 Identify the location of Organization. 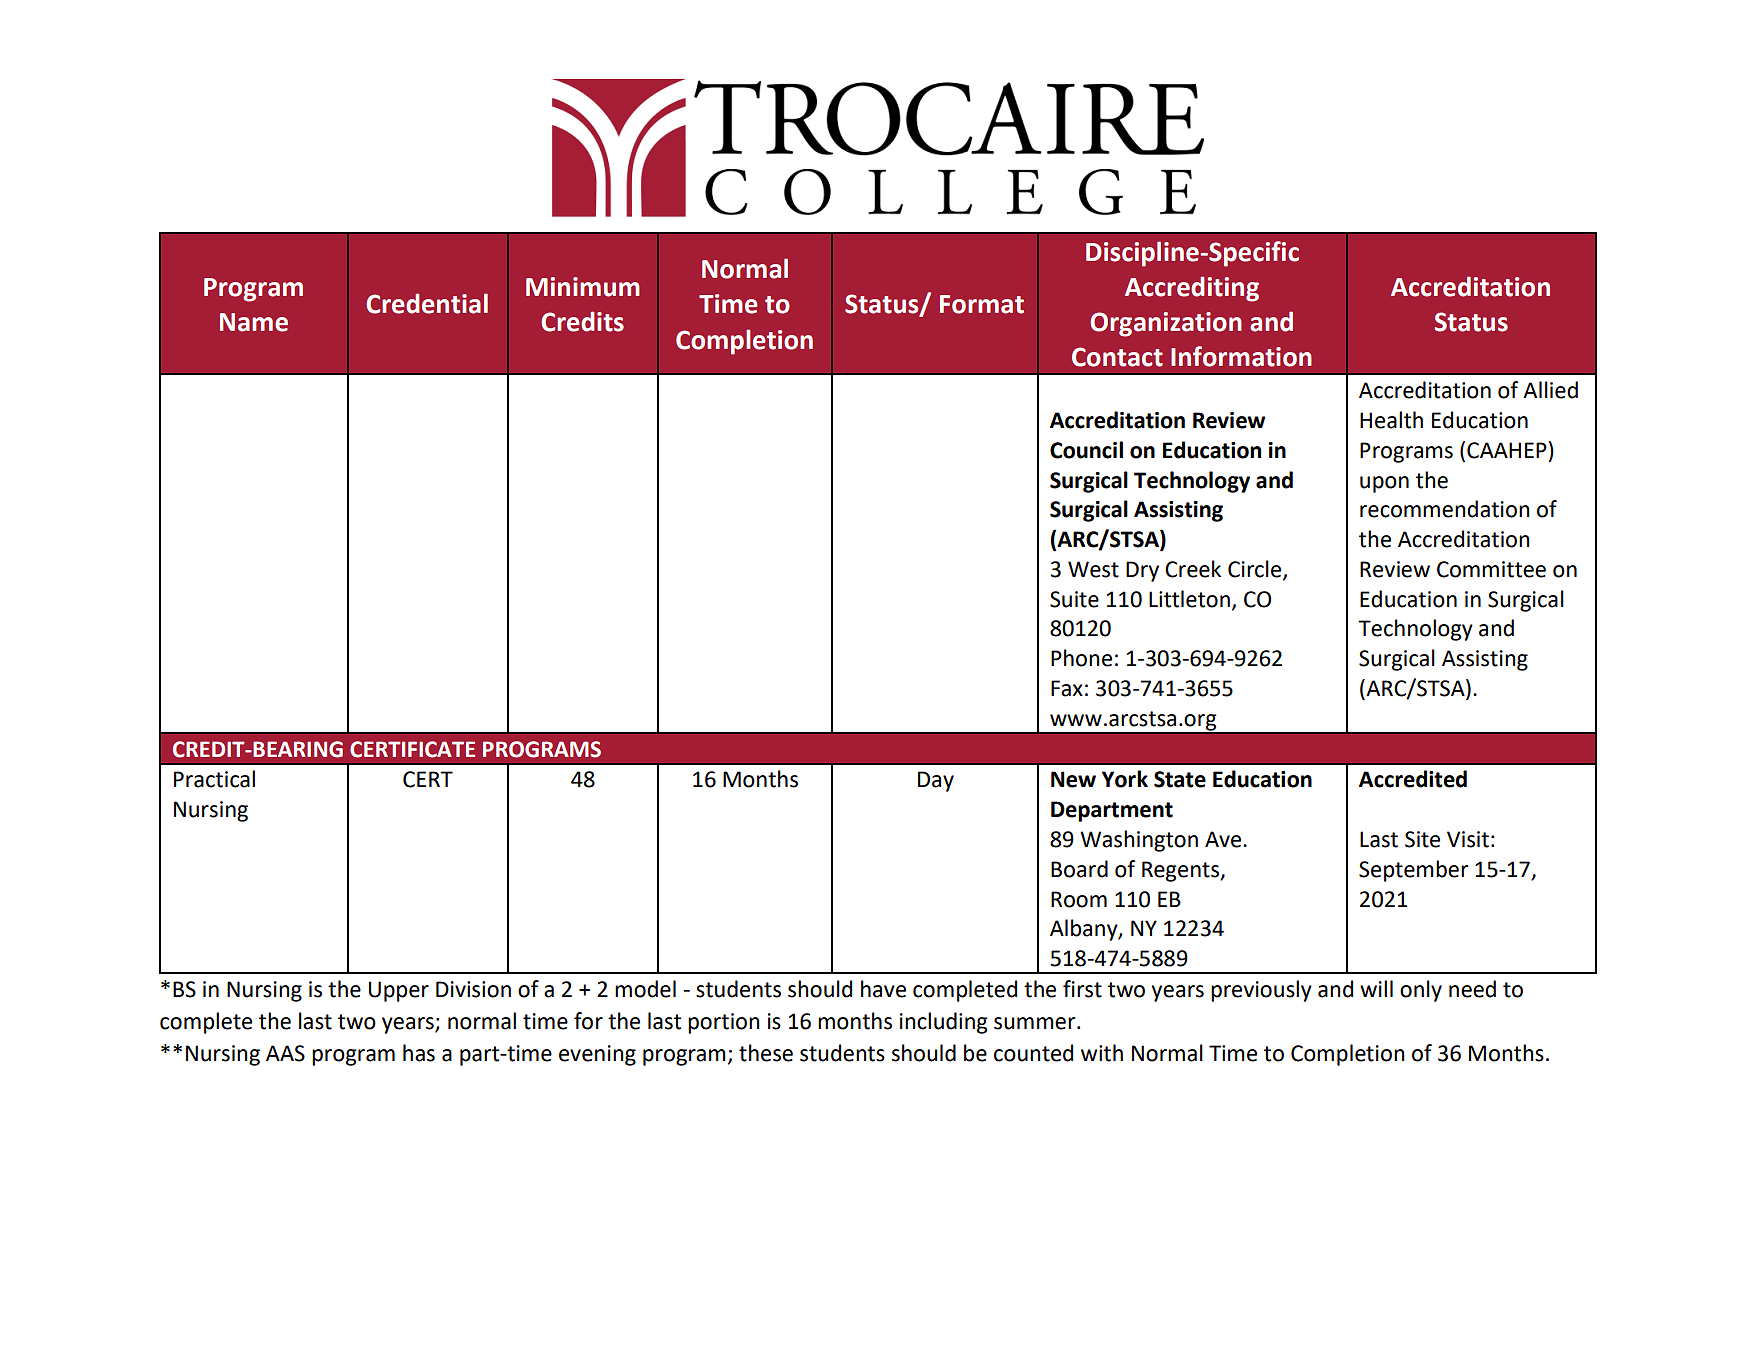
(1166, 324).
